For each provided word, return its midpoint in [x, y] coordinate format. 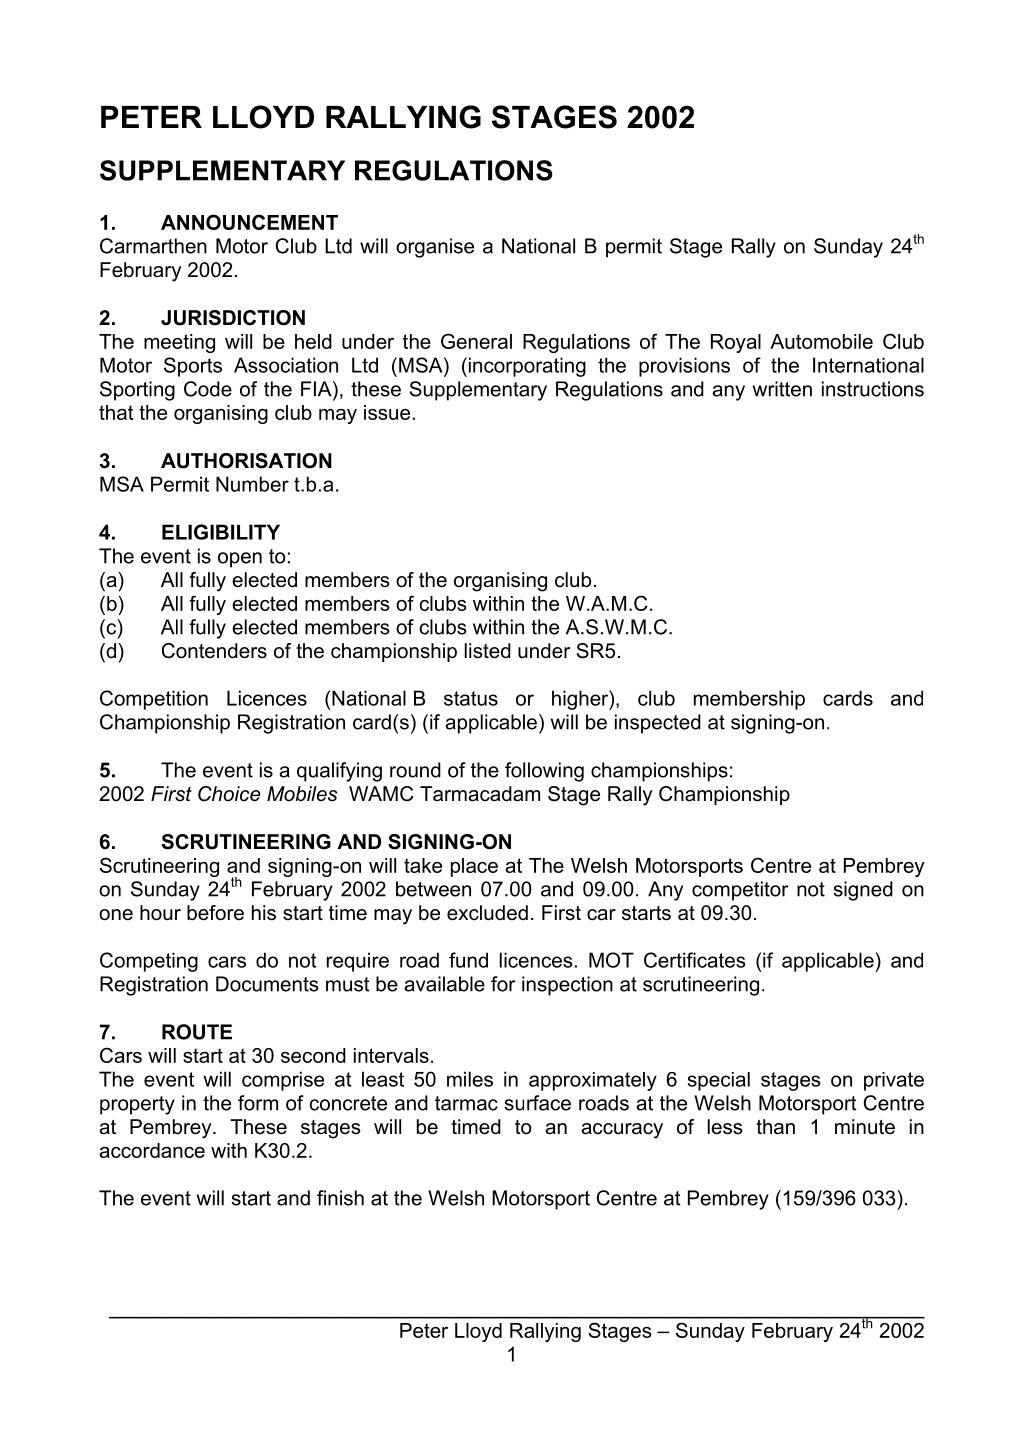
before [215, 913]
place [474, 867]
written [782, 389]
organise [435, 248]
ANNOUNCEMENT [249, 222]
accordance [152, 1150]
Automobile [821, 341]
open [240, 560]
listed [488, 651]
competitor [740, 891]
